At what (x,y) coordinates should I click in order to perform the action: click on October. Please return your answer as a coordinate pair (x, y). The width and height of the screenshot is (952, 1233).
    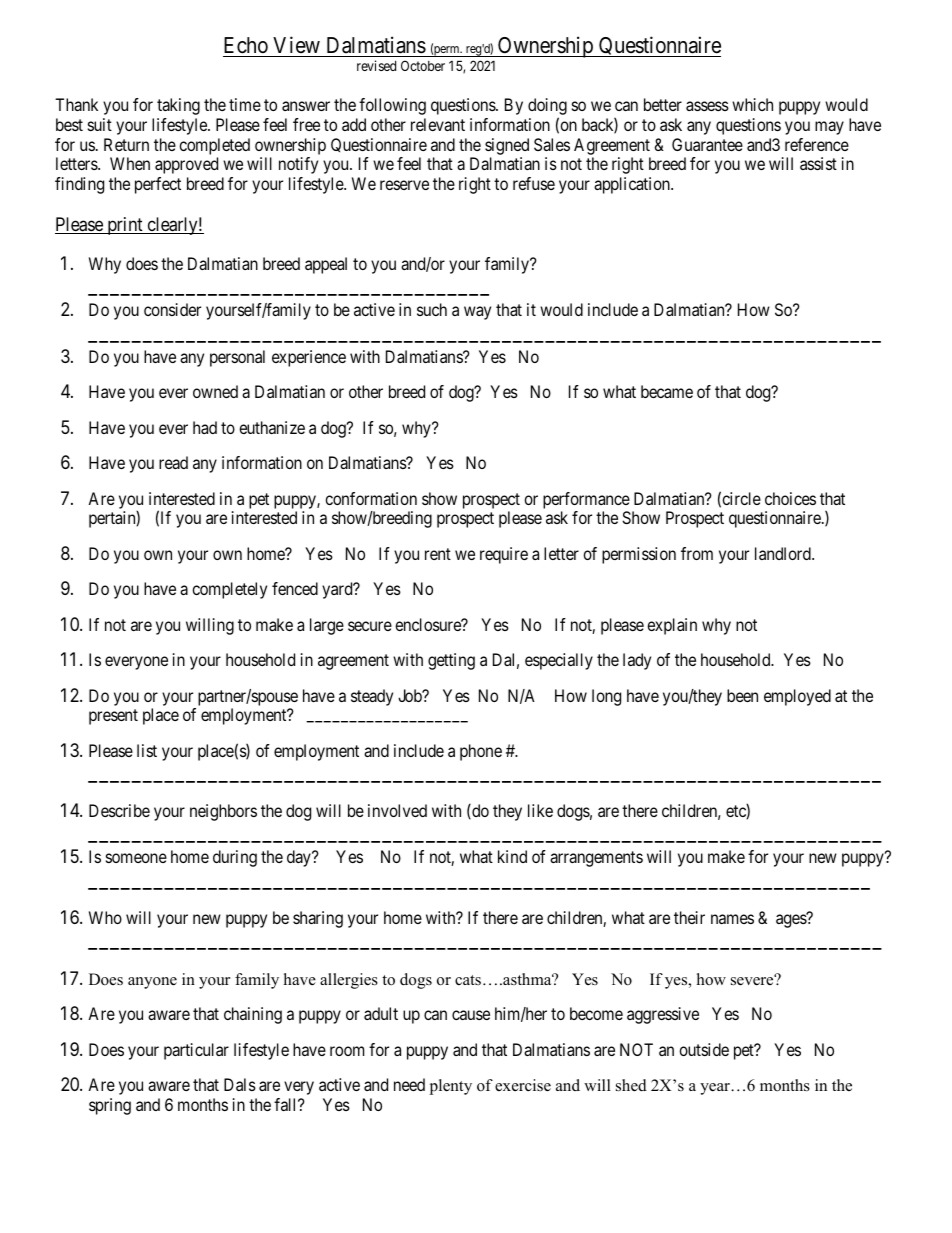
    Looking at the image, I should click on (423, 65).
